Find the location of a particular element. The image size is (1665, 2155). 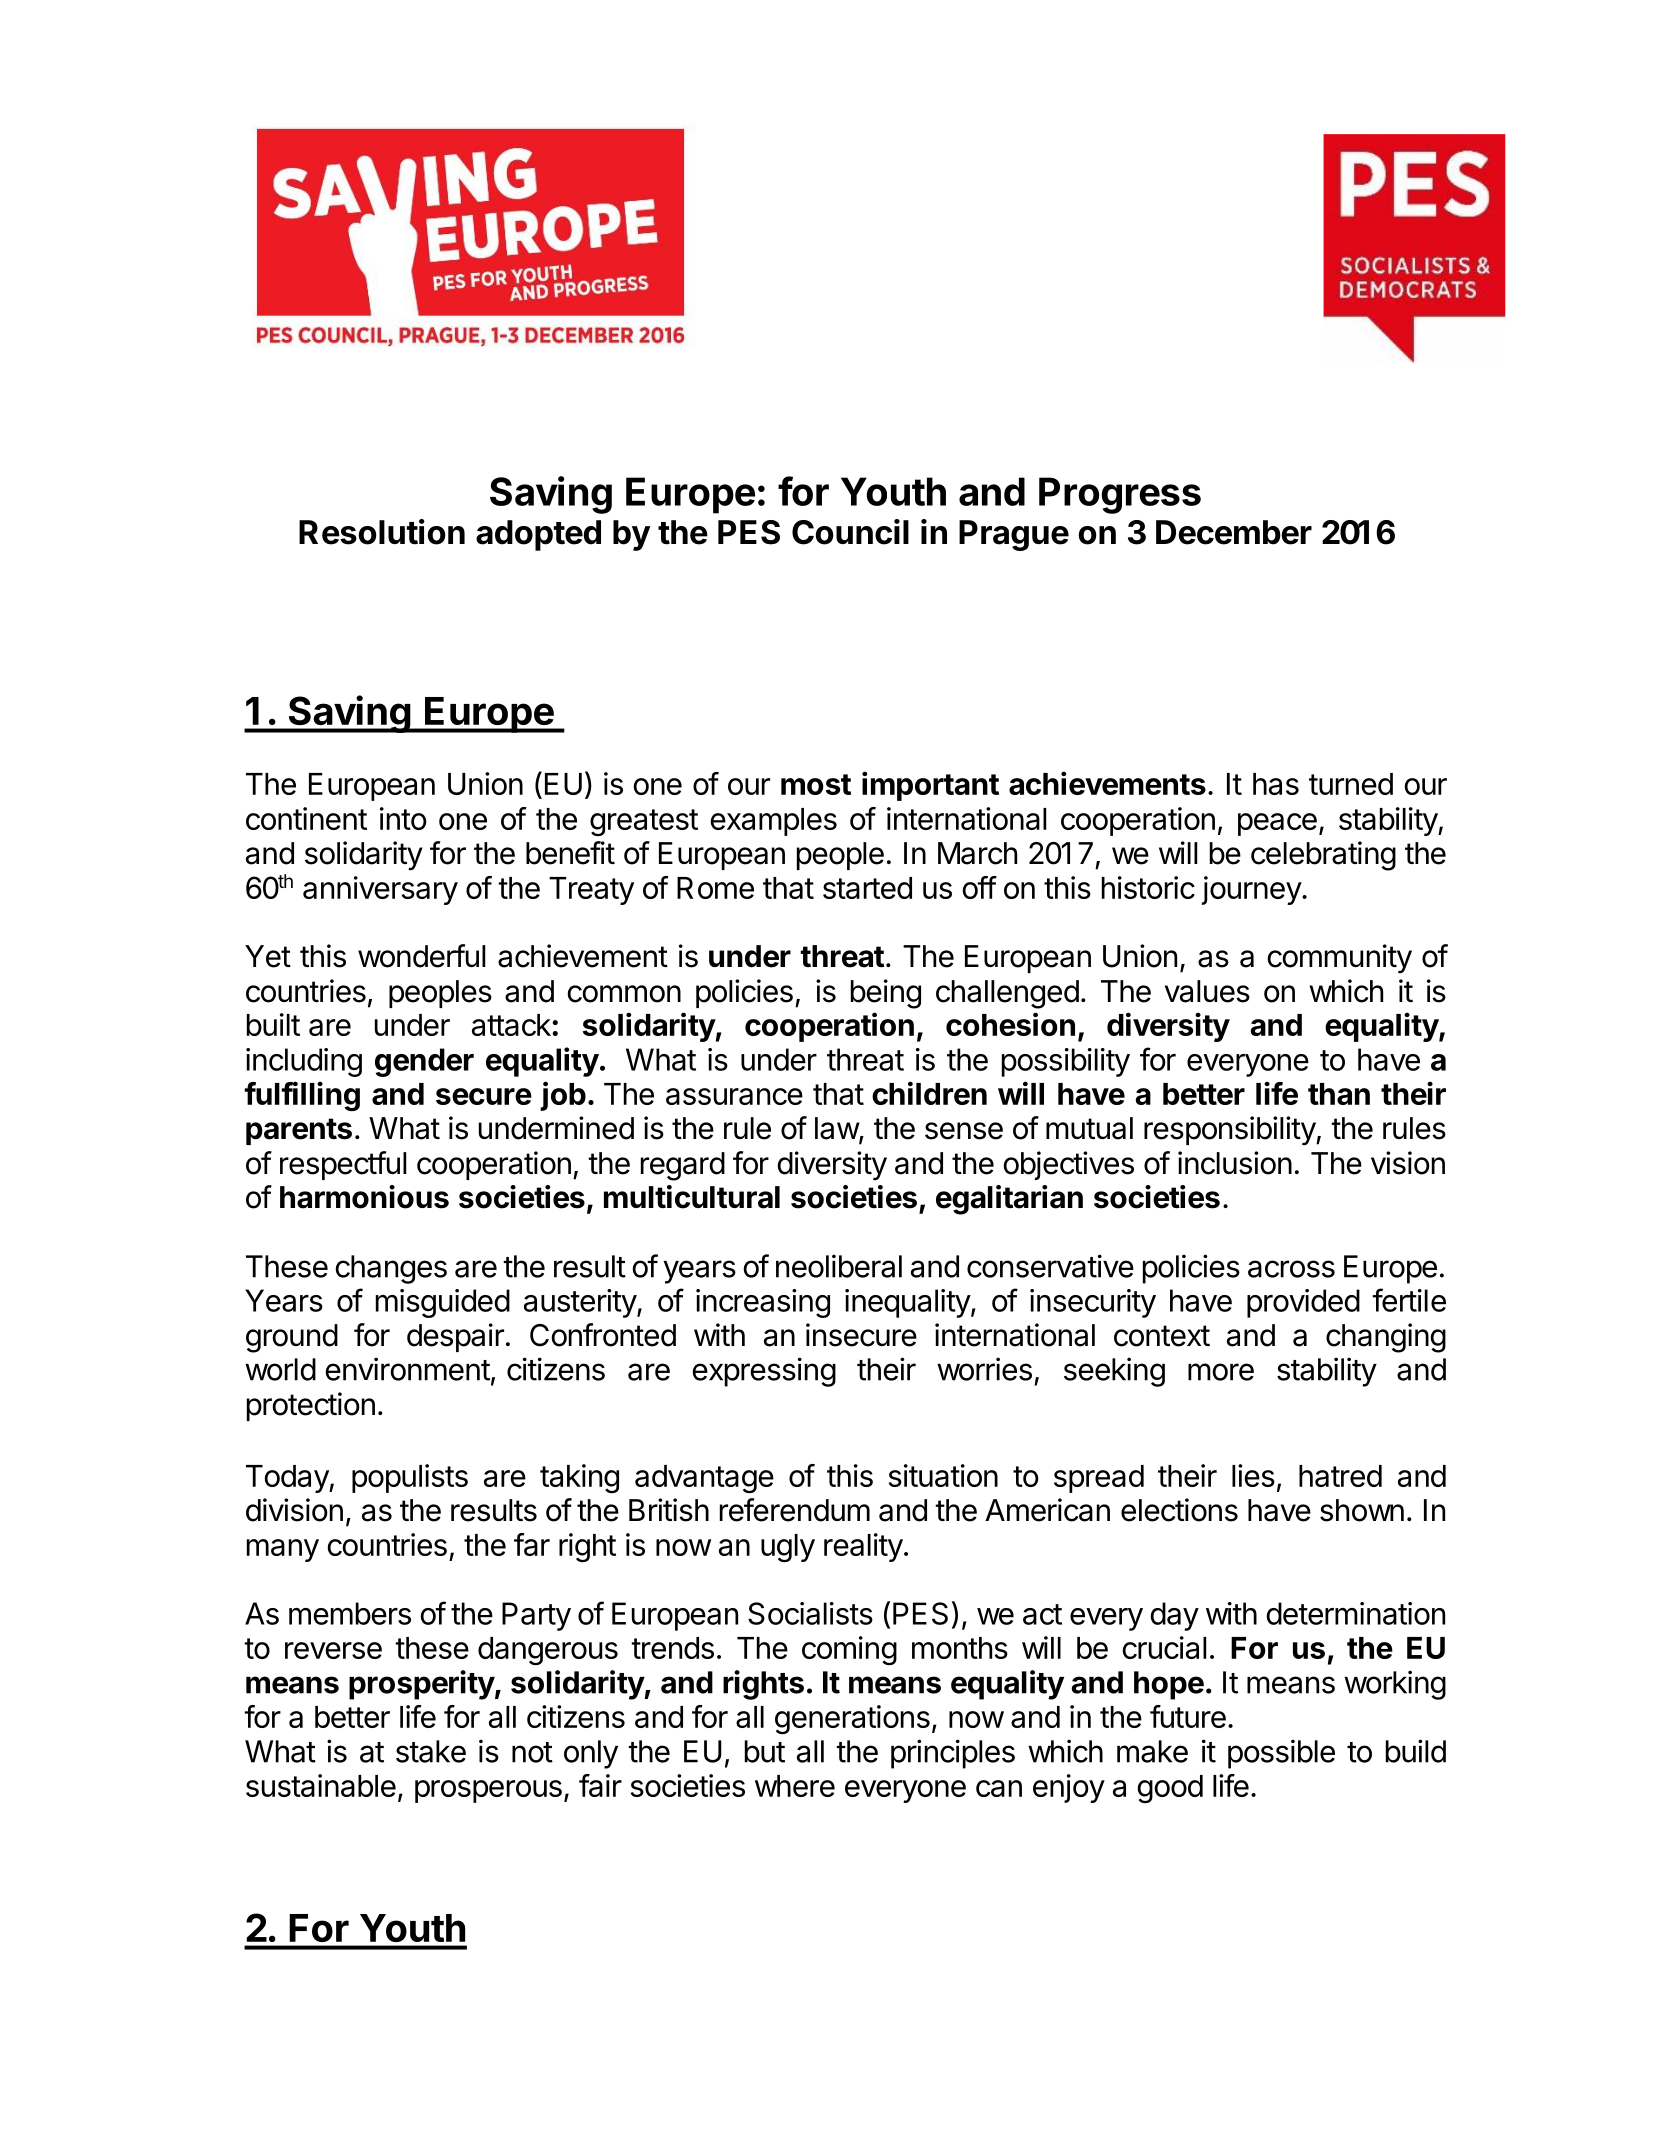

Resolution is located at coordinates (382, 532).
